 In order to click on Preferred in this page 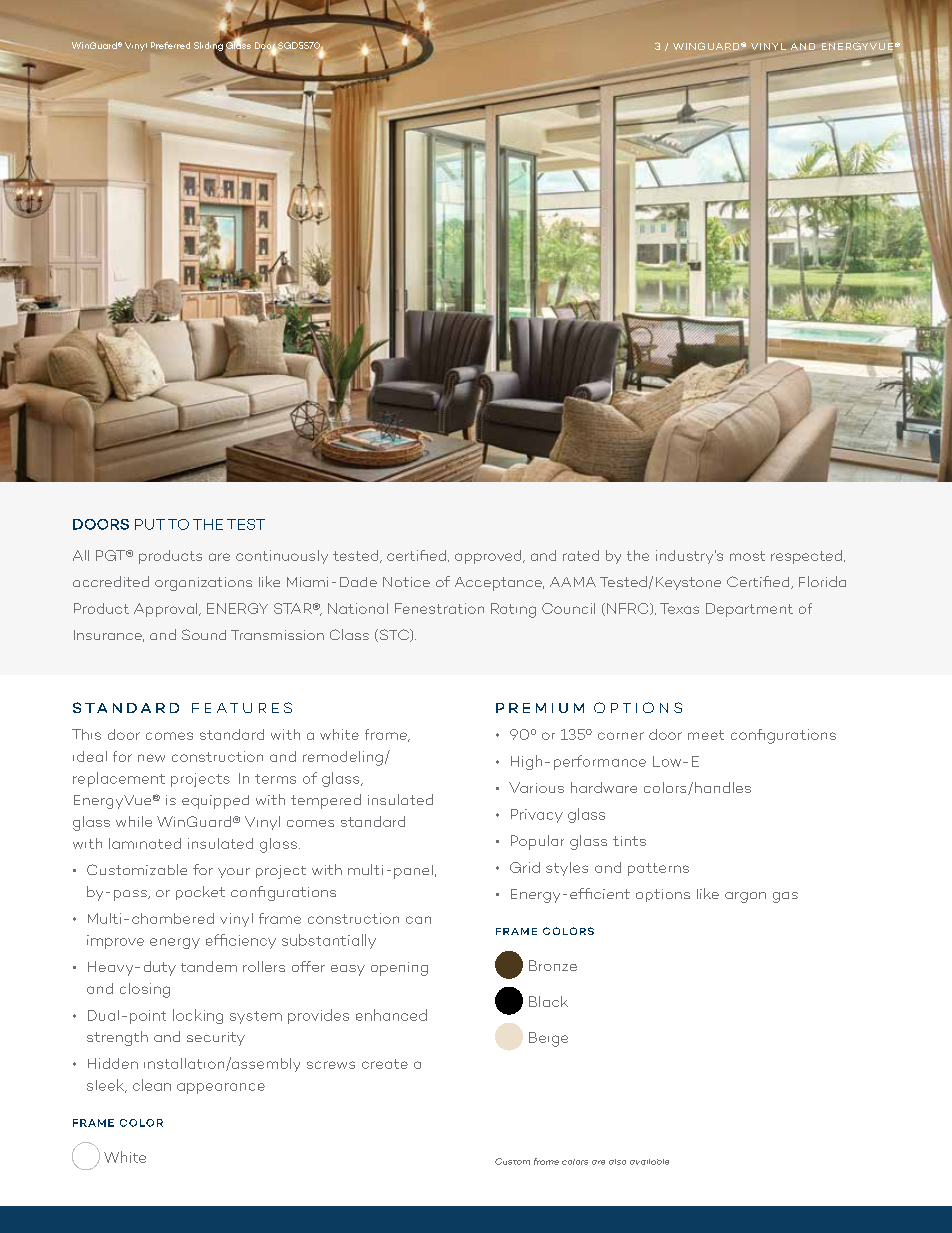, I will do `click(170, 45)`.
